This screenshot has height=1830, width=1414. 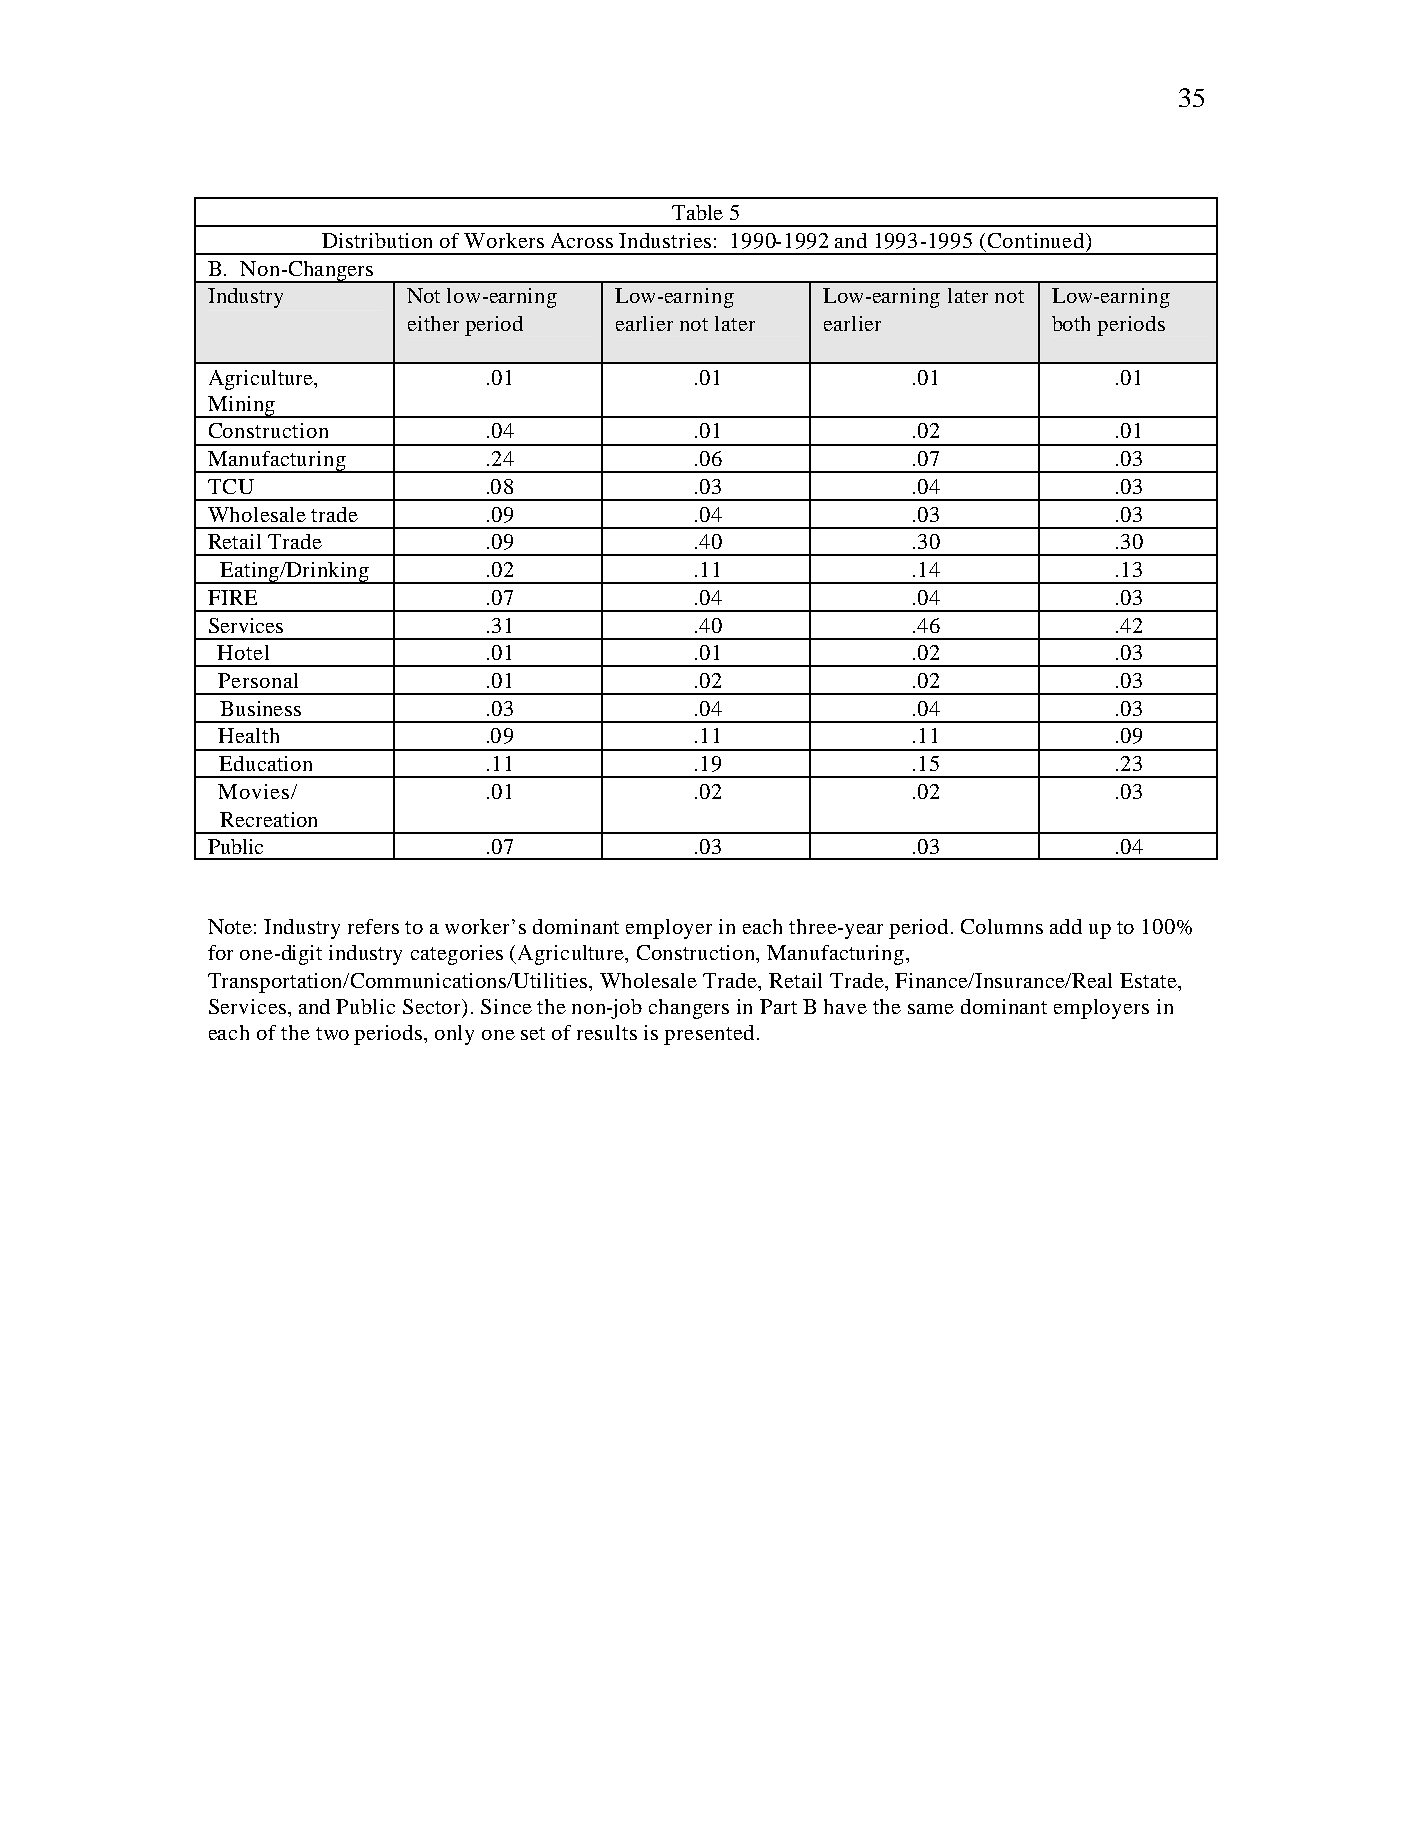 What do you see at coordinates (931, 1009) in the screenshot?
I see `same` at bounding box center [931, 1009].
